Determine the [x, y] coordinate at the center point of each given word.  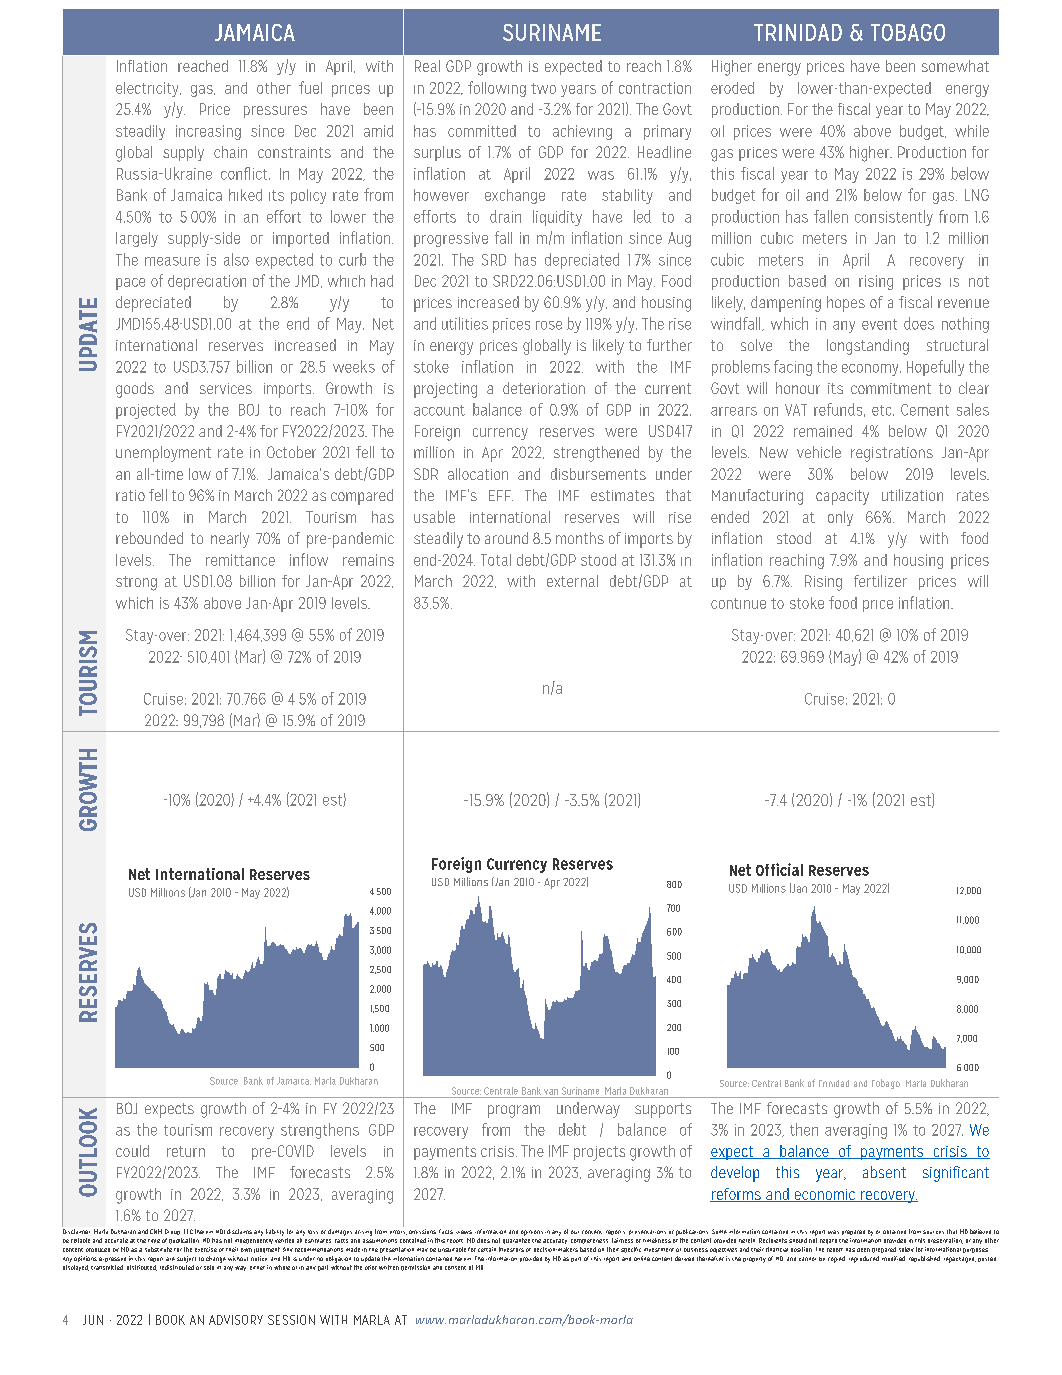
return [186, 1151]
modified [893, 1258]
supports [663, 1110]
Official [779, 869]
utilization [912, 495]
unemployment [163, 454]
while [972, 131]
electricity [148, 89]
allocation [478, 474]
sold [209, 1267]
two [543, 88]
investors [511, 1249]
